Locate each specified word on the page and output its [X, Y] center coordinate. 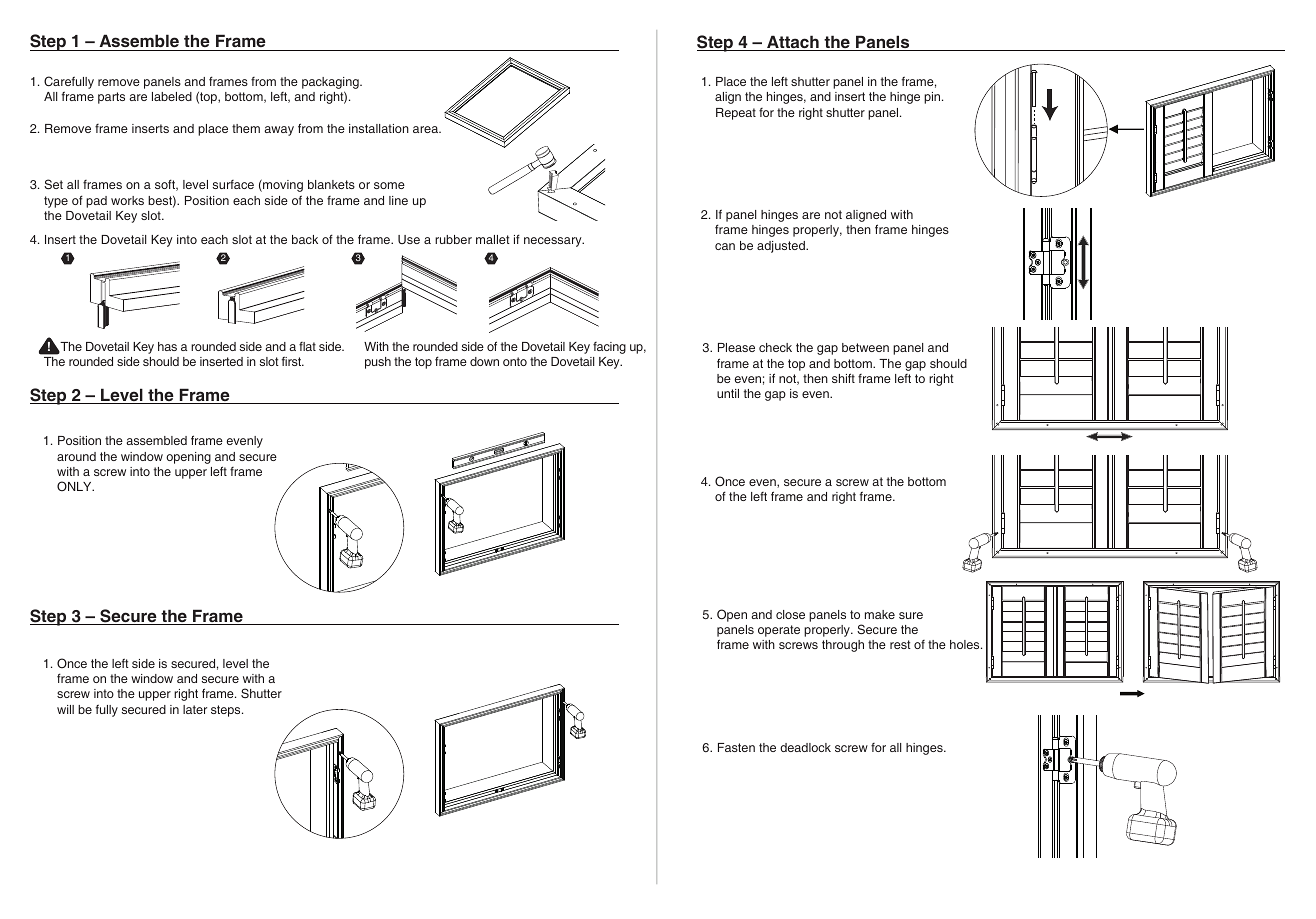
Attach [793, 43]
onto [515, 361]
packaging [331, 84]
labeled [172, 96]
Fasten [736, 747]
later [195, 709]
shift [843, 378]
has [167, 346]
